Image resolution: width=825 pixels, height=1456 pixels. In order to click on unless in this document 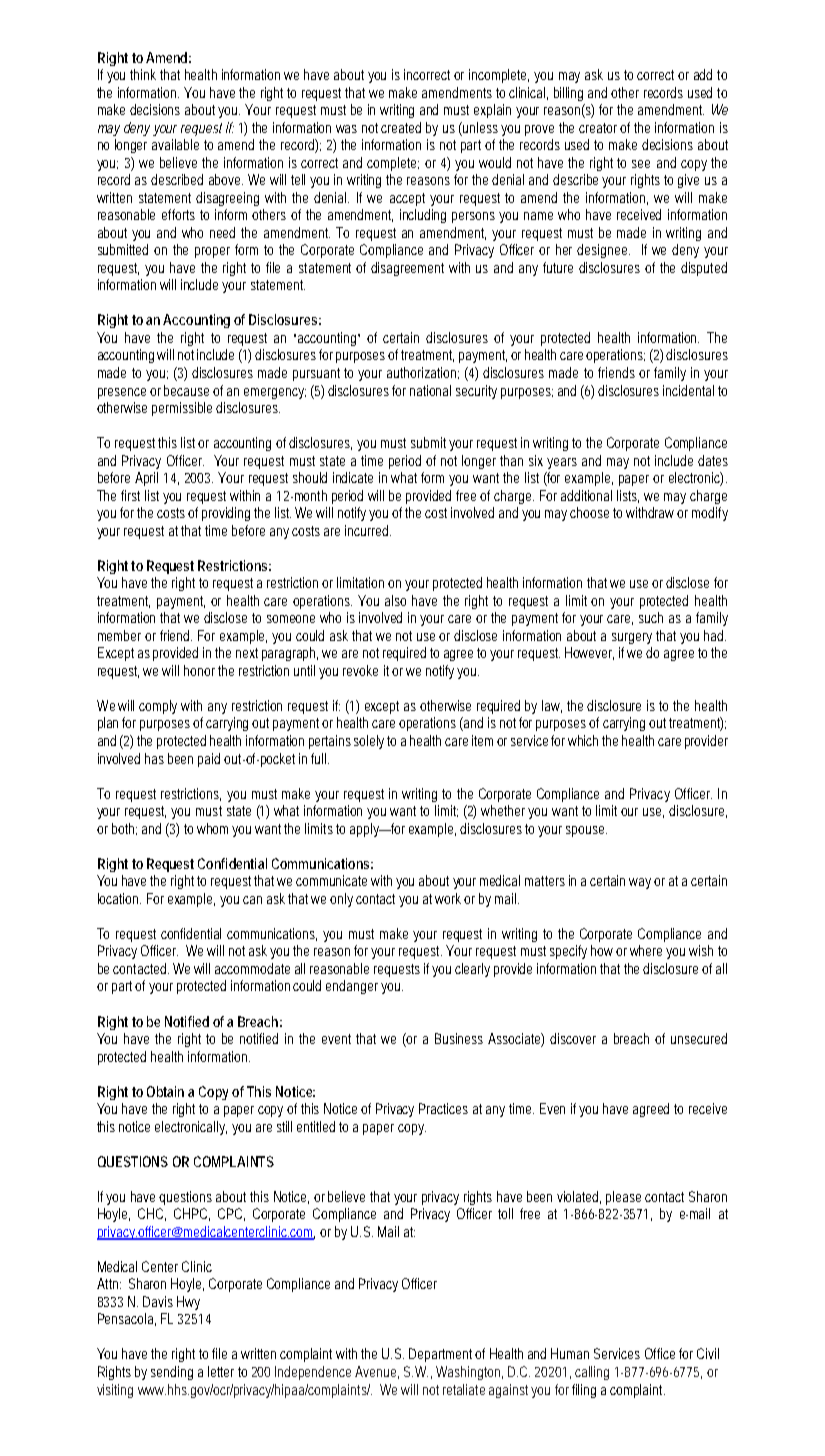, I will do `click(480, 127)`.
